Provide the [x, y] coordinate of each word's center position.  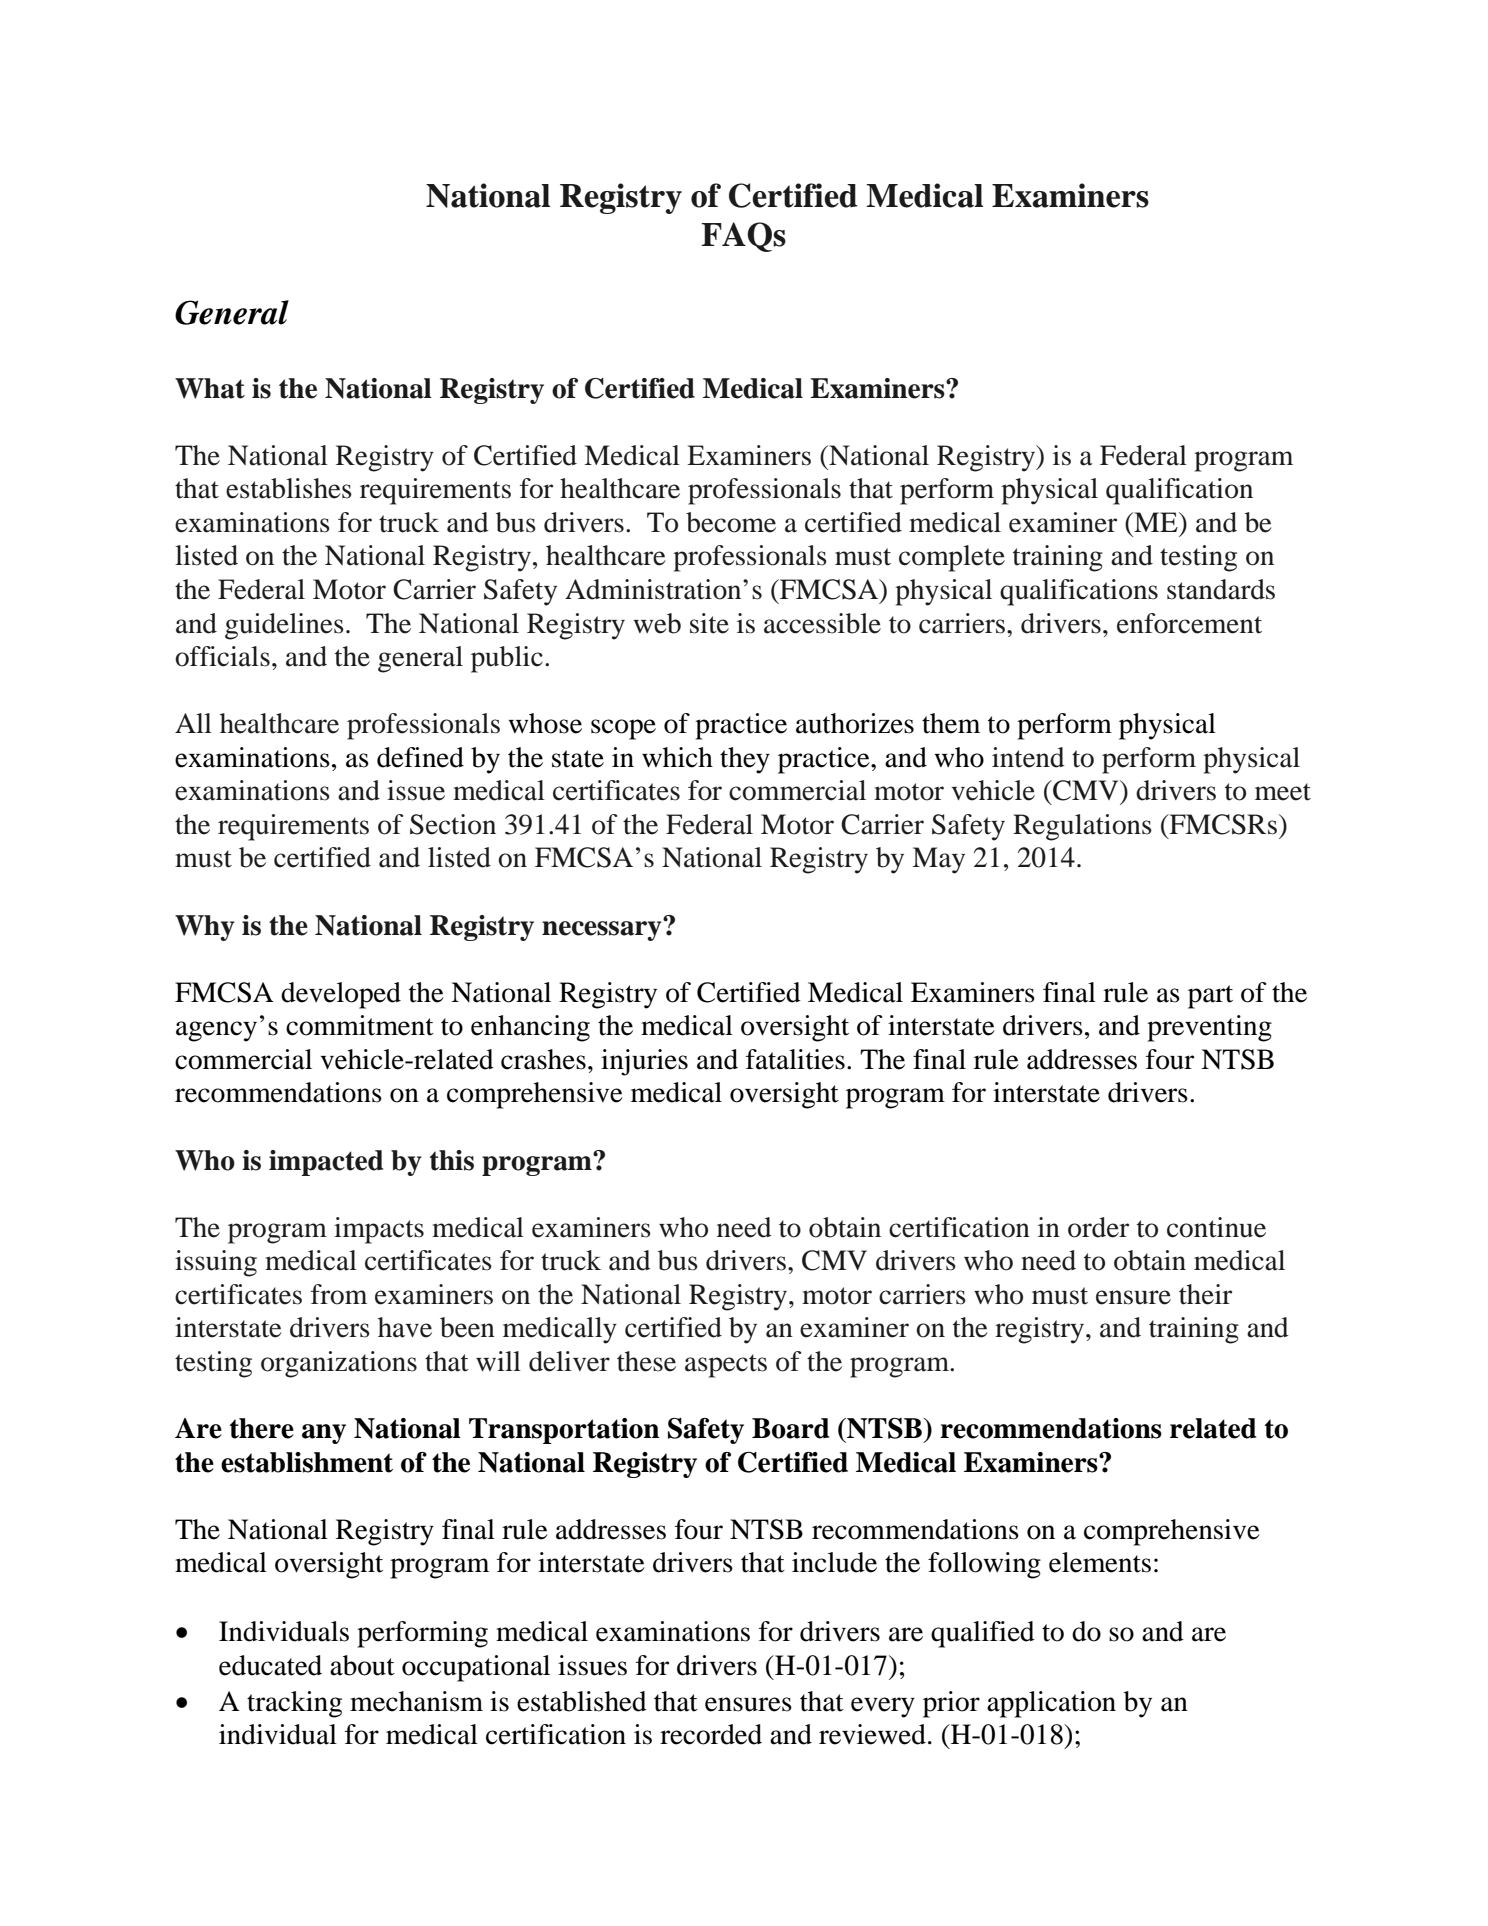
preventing [1209, 1028]
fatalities [795, 1059]
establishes [289, 488]
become [731, 522]
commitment [360, 1025]
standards [1221, 589]
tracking [294, 1704]
